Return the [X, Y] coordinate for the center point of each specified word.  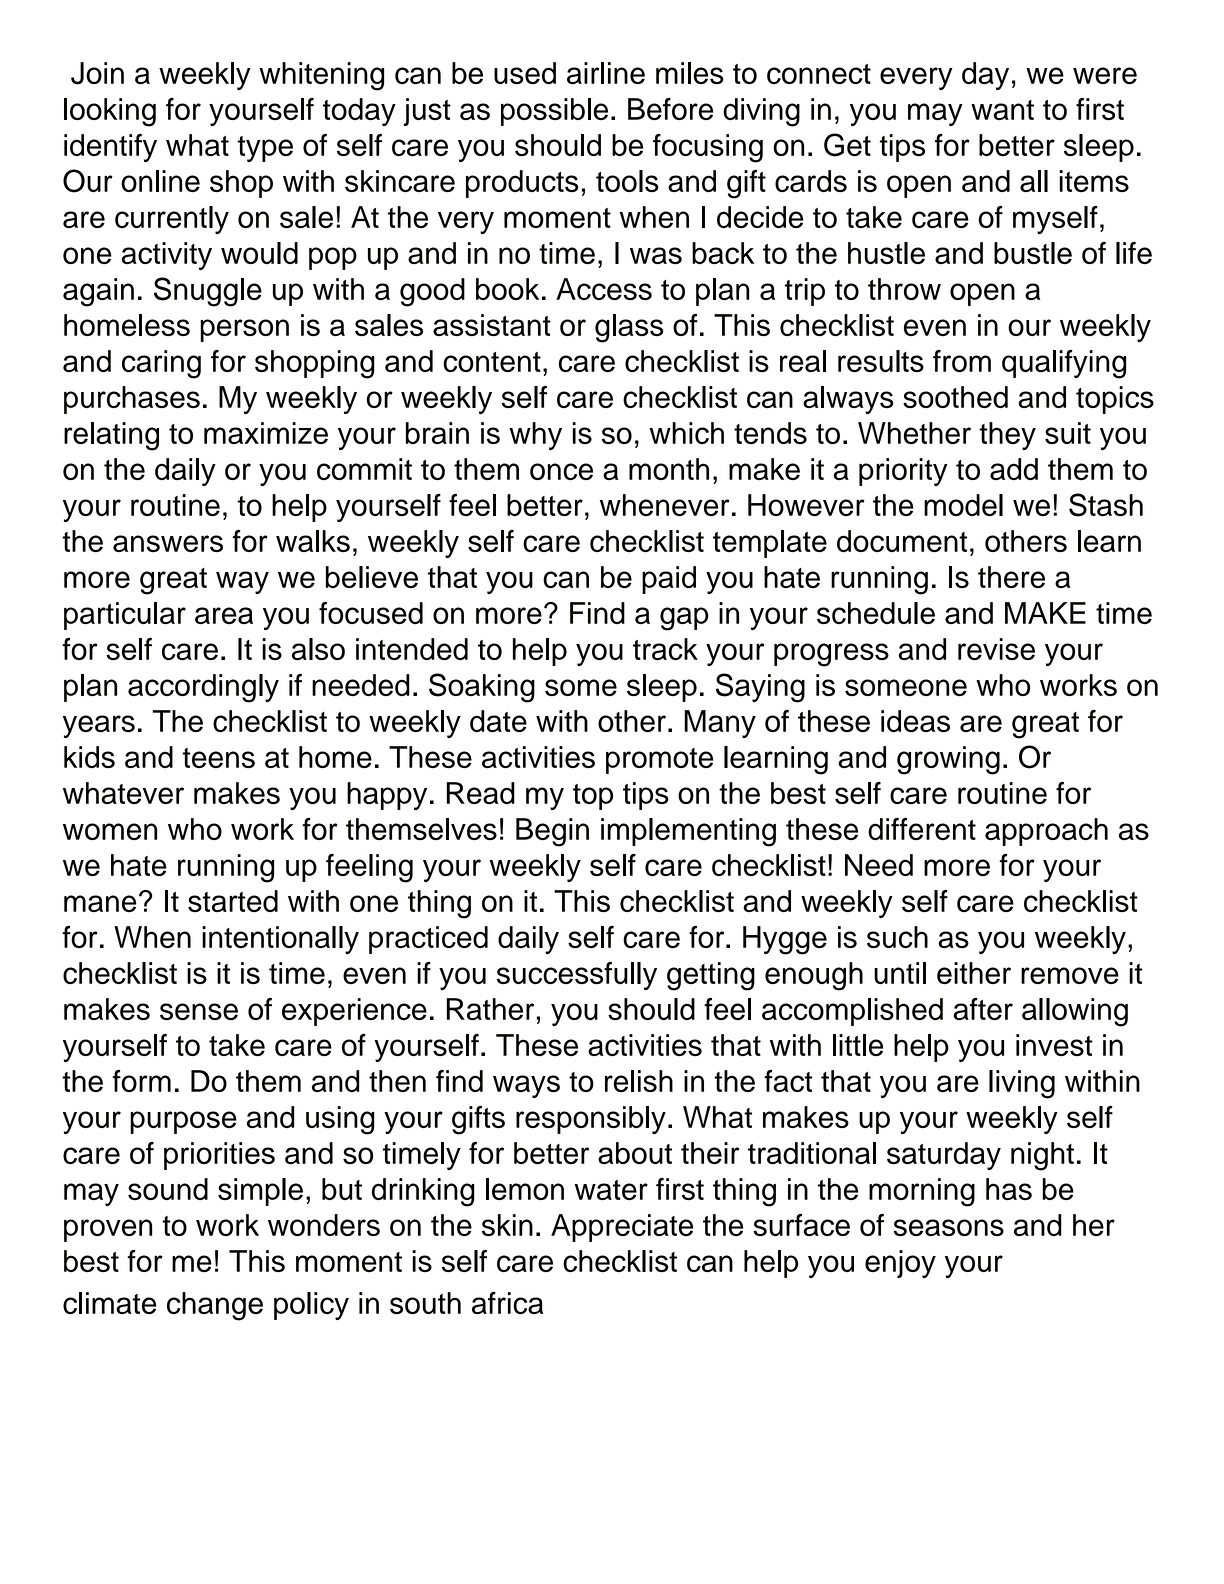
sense [199, 1011]
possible [554, 112]
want [1002, 110]
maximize [266, 433]
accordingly [203, 688]
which [686, 433]
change [215, 1306]
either [974, 973]
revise [996, 649]
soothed [955, 397]
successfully [577, 976]
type [265, 149]
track [665, 649]
